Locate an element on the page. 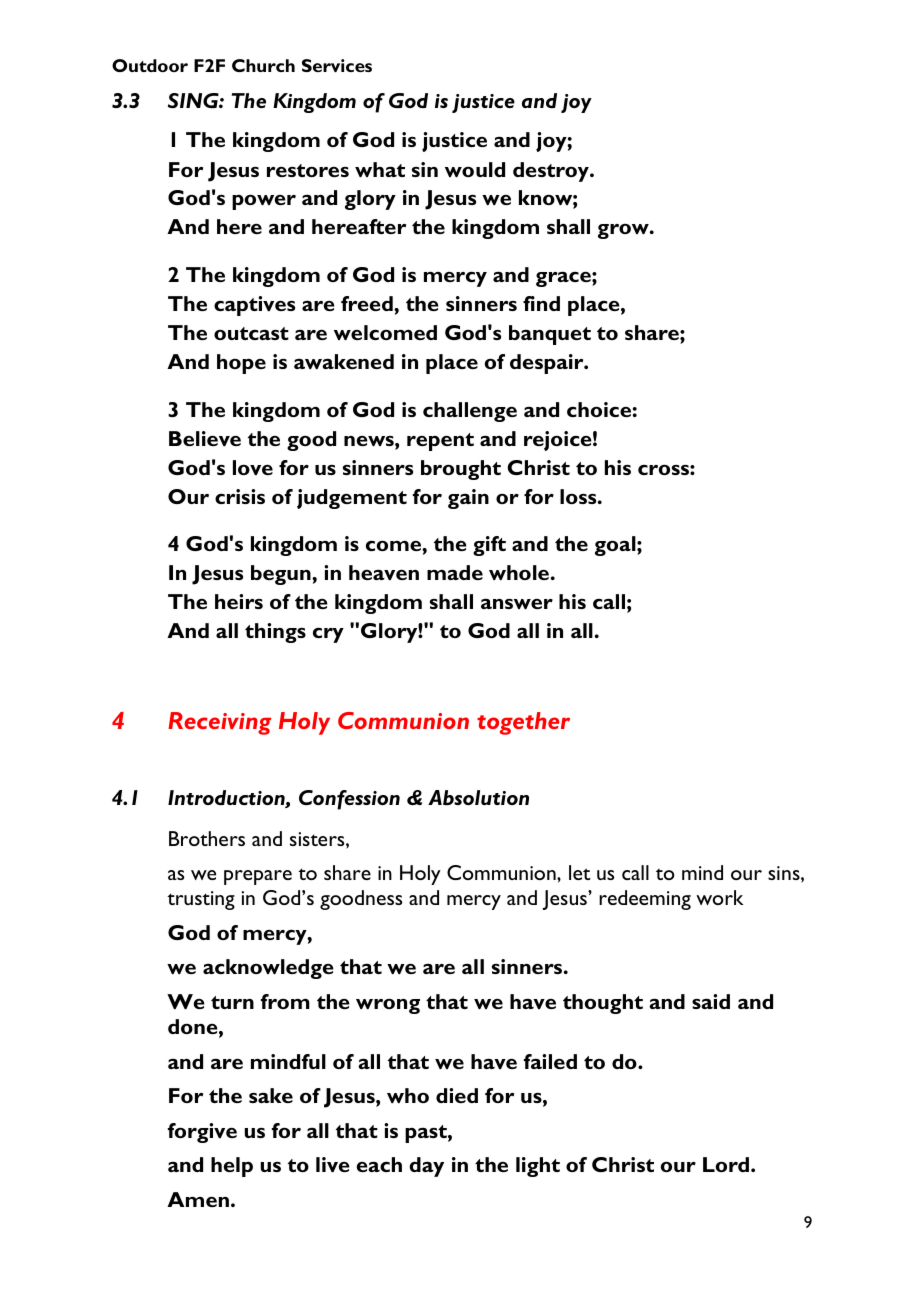  redeeming is located at coordinates (645, 900).
